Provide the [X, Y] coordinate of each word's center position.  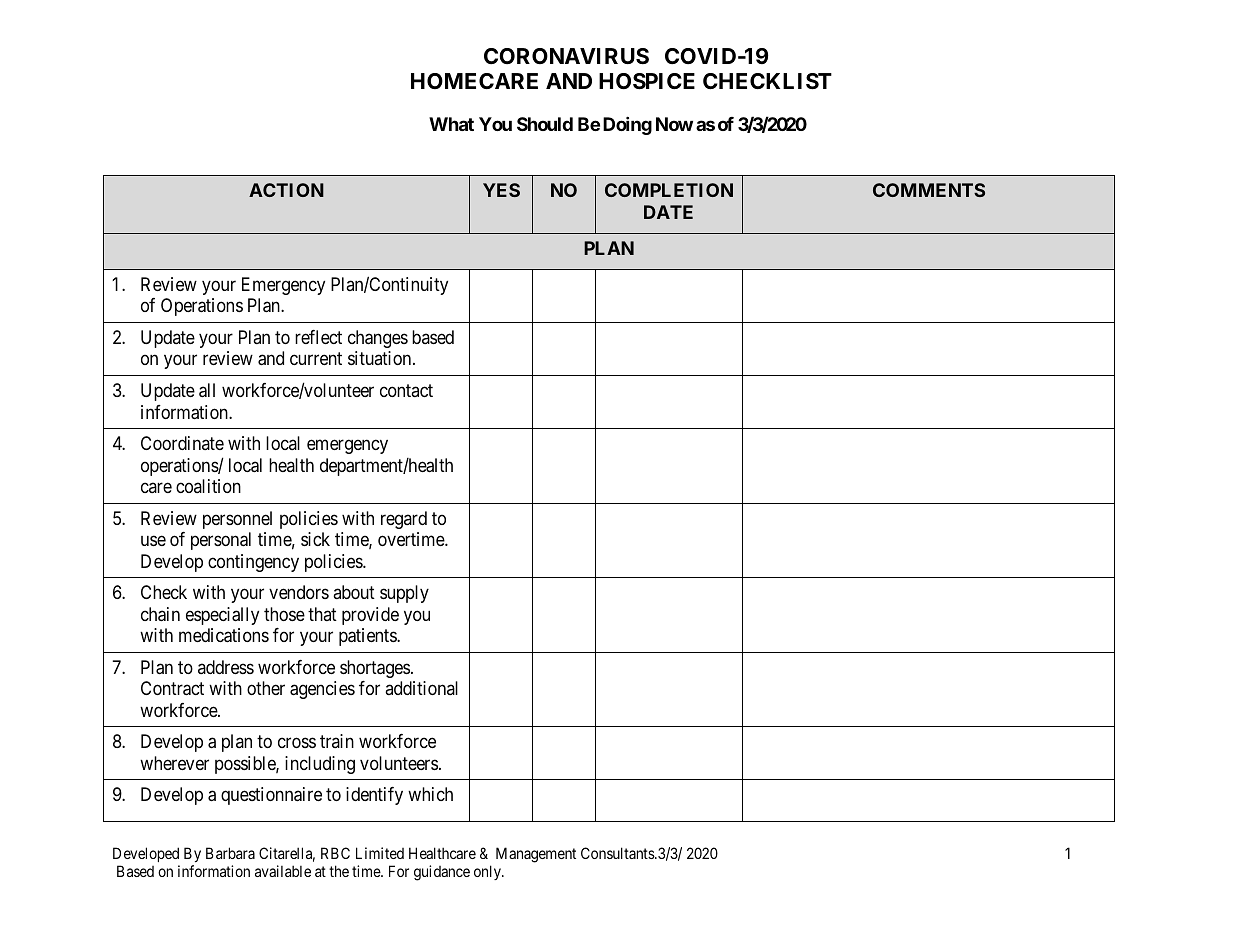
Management [536, 855]
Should [545, 124]
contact [406, 390]
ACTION [286, 190]
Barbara [230, 853]
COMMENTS [929, 190]
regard [404, 520]
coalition [208, 486]
